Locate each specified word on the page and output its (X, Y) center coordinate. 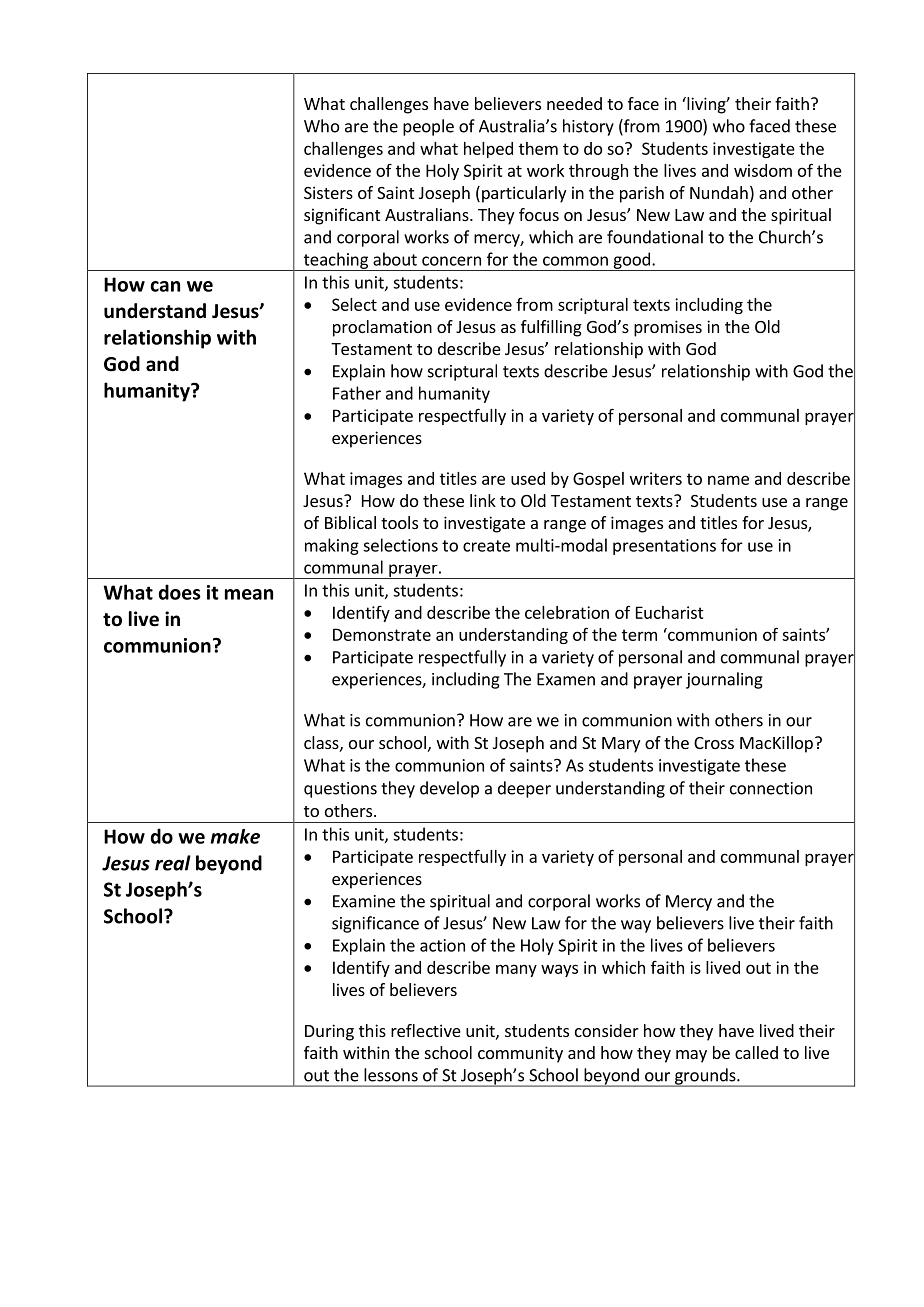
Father (357, 393)
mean (249, 594)
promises (668, 328)
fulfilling (551, 328)
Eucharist (670, 612)
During (329, 1032)
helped (488, 150)
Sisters (328, 192)
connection (771, 788)
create (486, 546)
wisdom (763, 170)
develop (449, 789)
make (235, 836)
